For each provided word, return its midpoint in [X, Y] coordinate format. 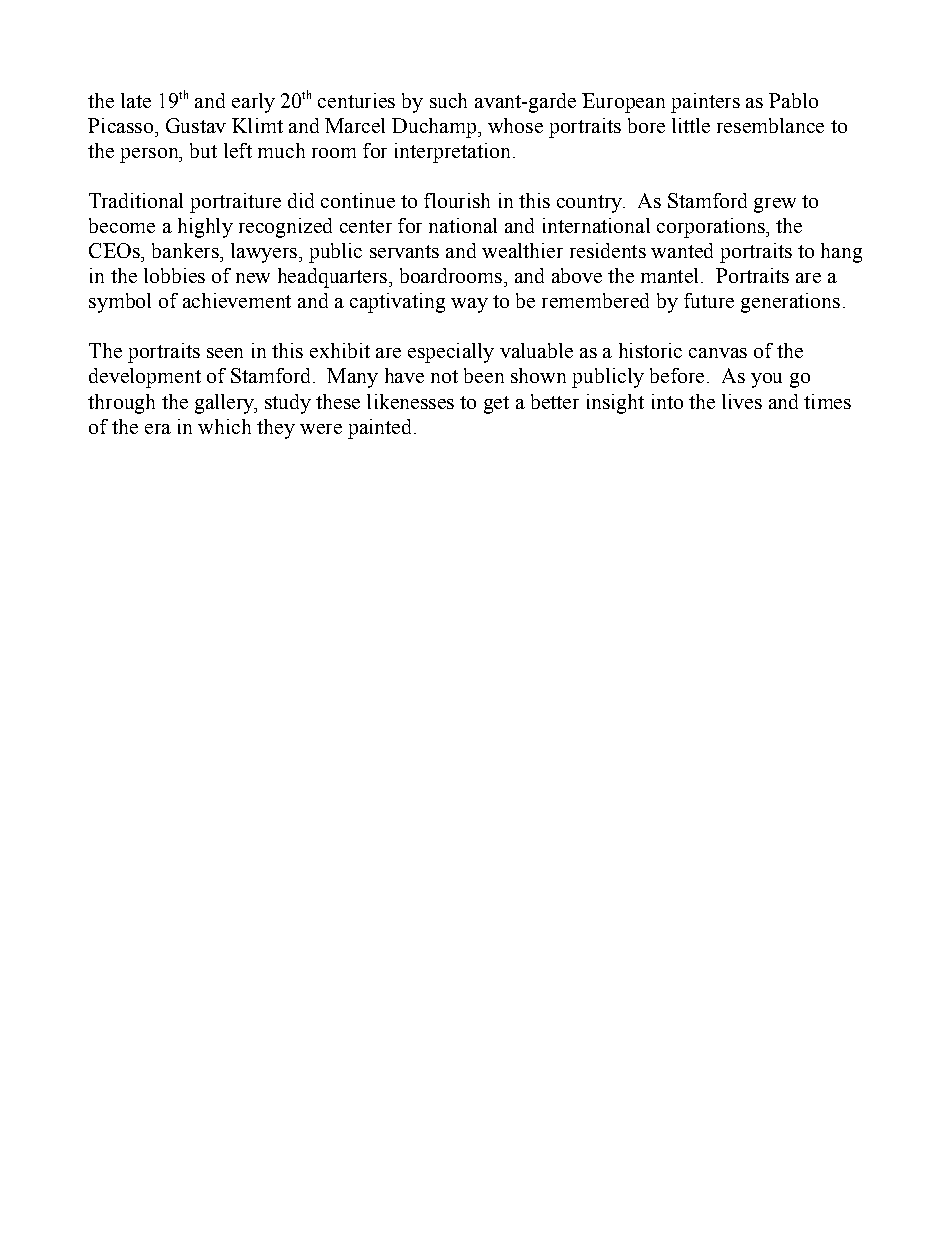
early [253, 103]
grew [775, 205]
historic [650, 350]
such [448, 100]
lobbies [174, 275]
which [224, 426]
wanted [682, 250]
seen [225, 353]
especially [451, 353]
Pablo [793, 100]
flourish [457, 200]
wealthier [522, 250]
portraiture [235, 203]
